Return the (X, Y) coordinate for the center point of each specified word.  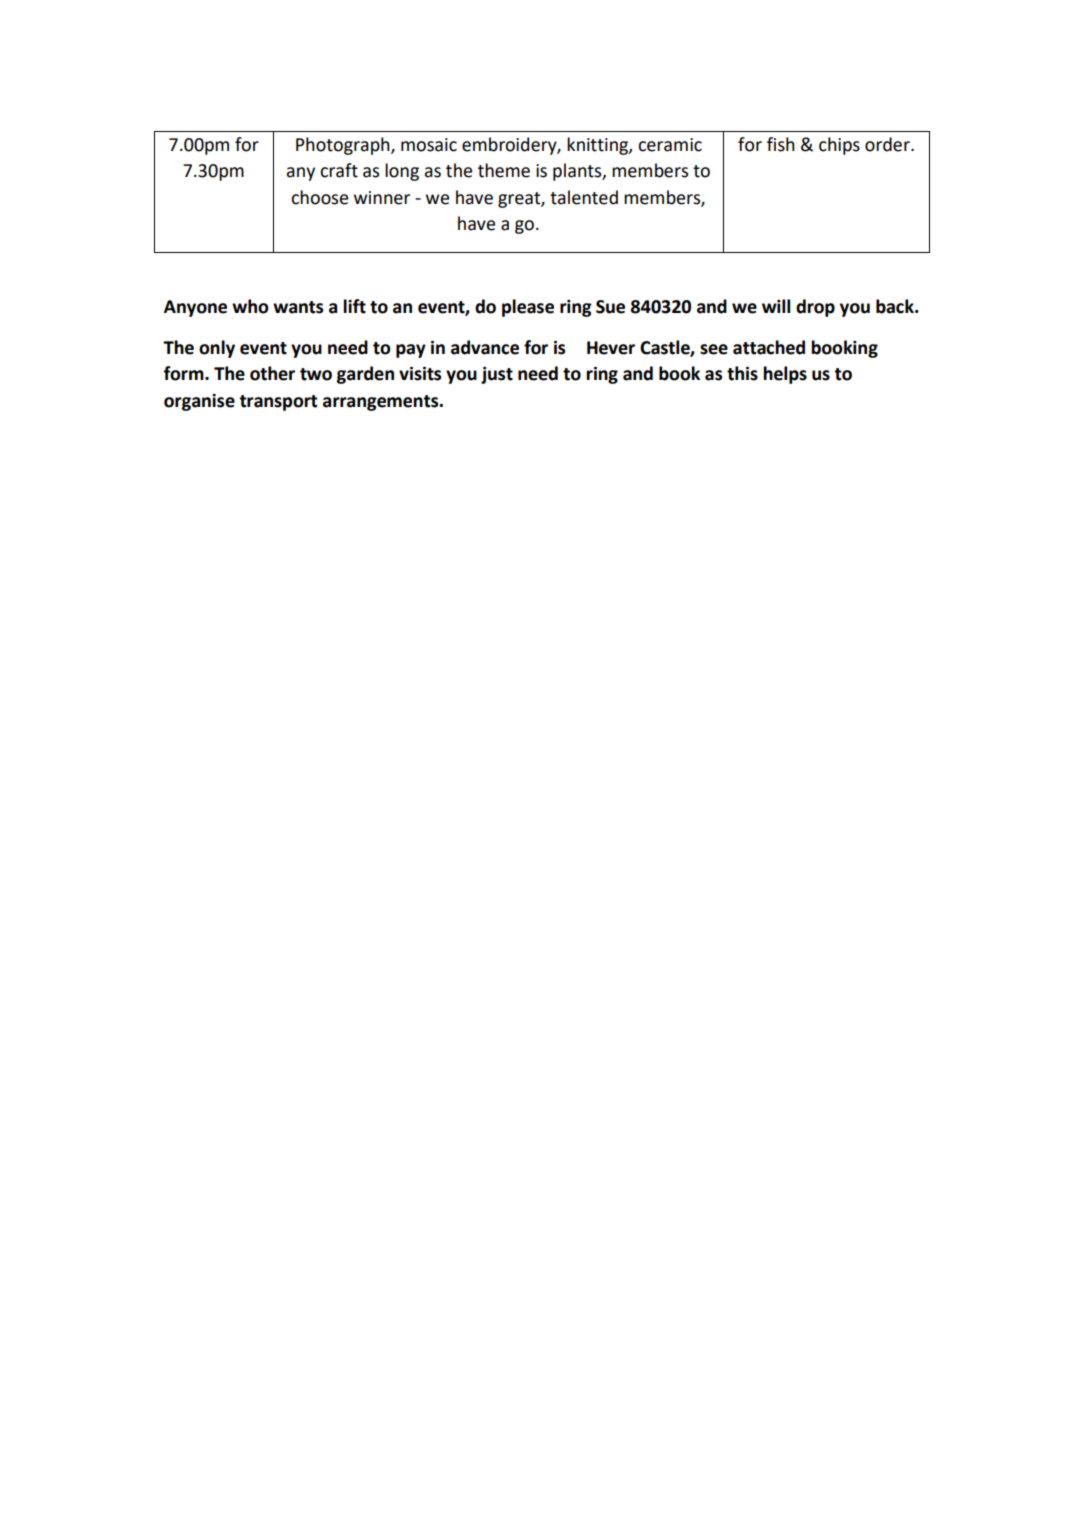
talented (584, 197)
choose (319, 197)
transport (278, 403)
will (776, 306)
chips (839, 146)
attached (769, 347)
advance (485, 347)
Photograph (344, 146)
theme (504, 170)
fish (781, 144)
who (250, 306)
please (528, 308)
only (217, 349)
